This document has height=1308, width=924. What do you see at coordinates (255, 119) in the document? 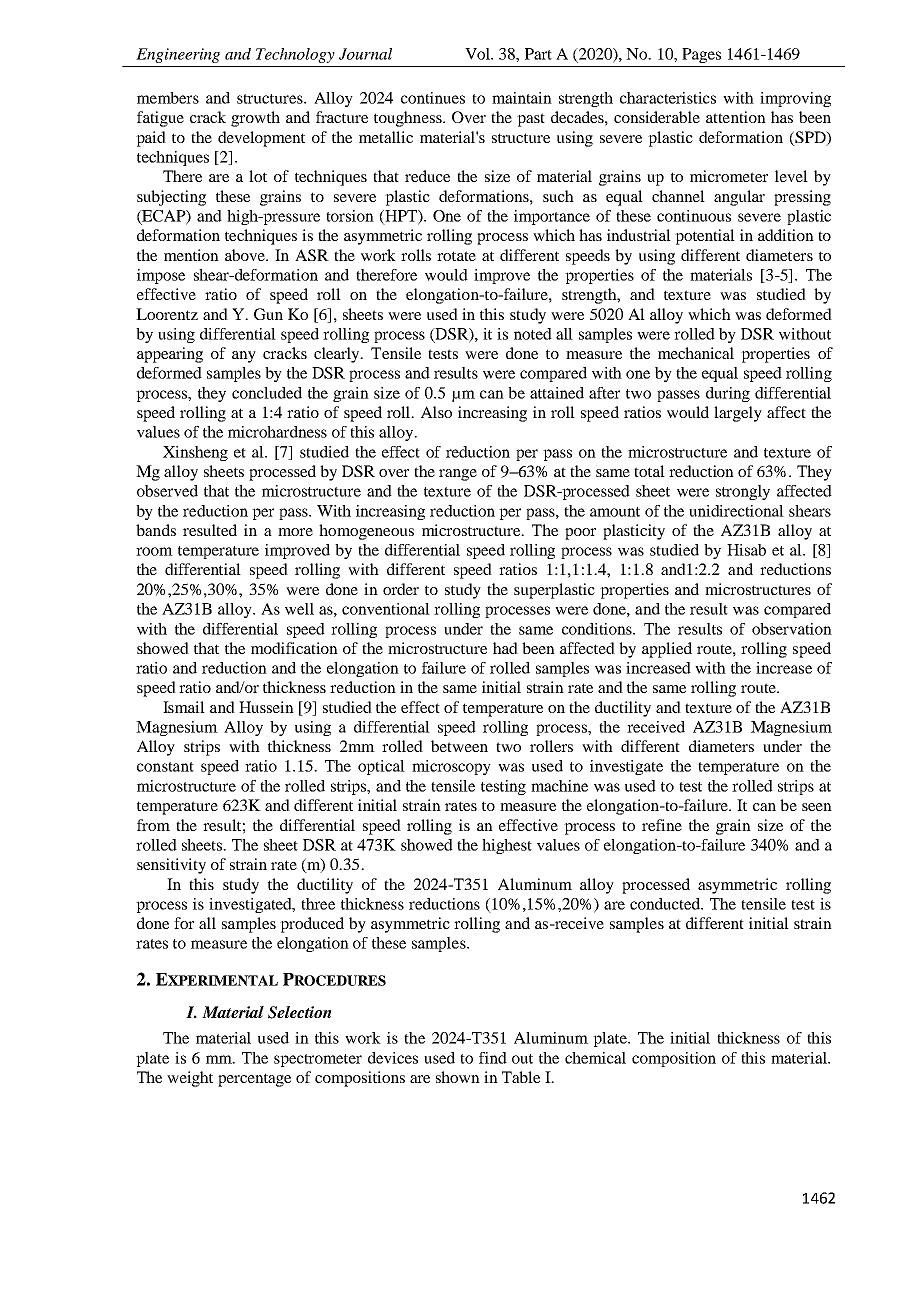
I see `growth` at bounding box center [255, 119].
